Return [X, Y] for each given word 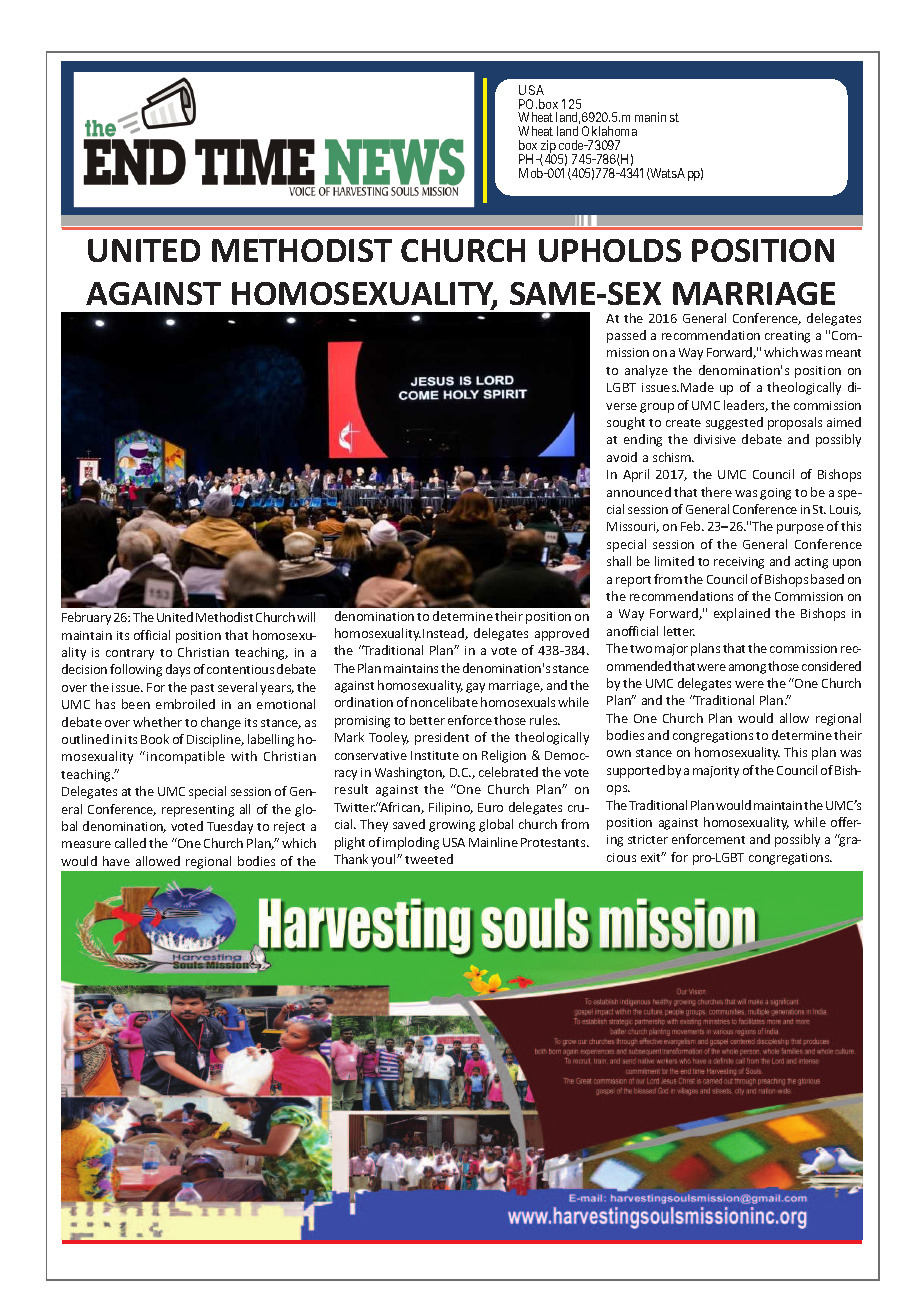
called [130, 843]
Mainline [493, 842]
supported [636, 771]
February [86, 618]
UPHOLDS [610, 250]
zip [548, 148]
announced [639, 492]
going [775, 494]
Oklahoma [609, 131]
